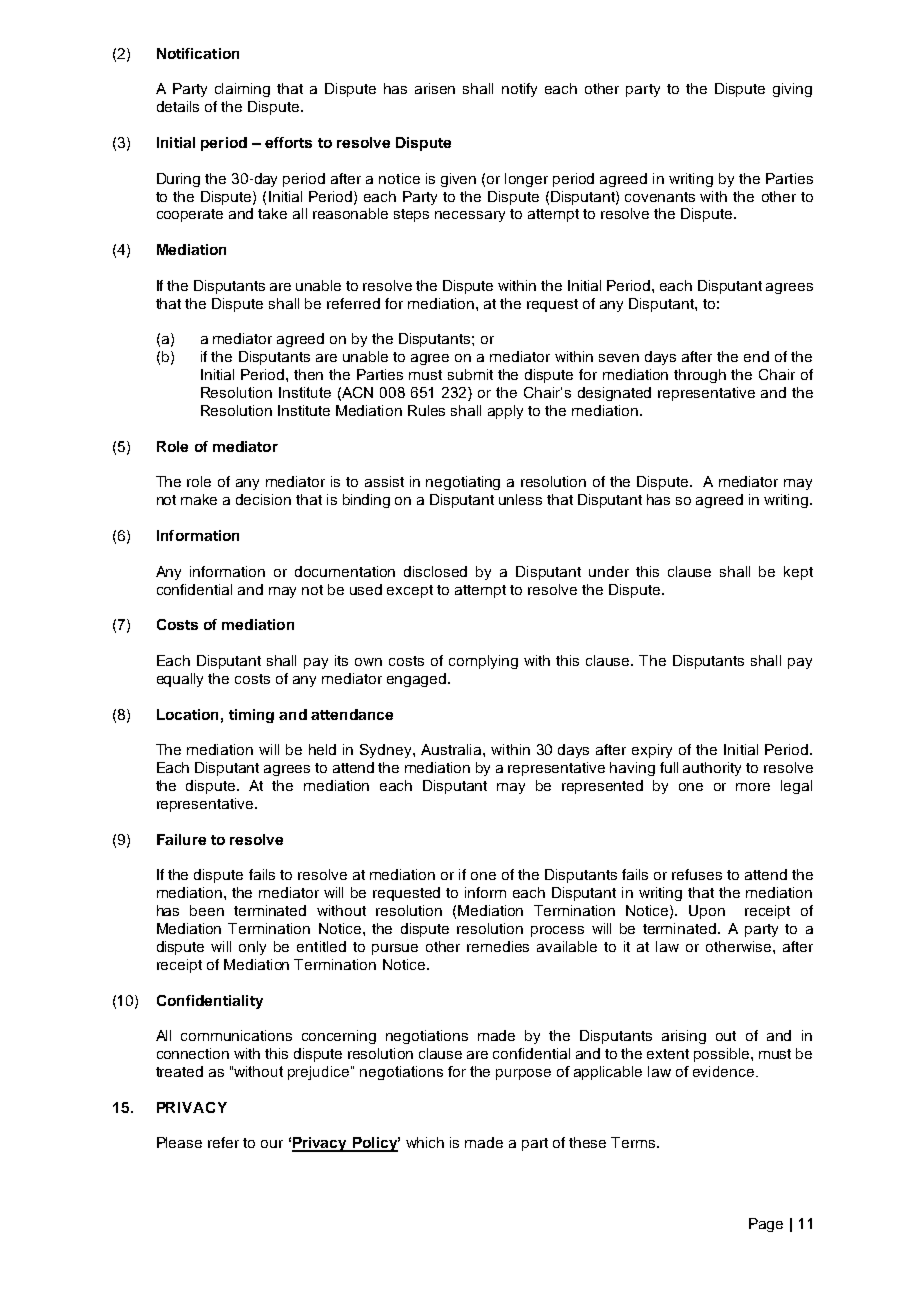 The height and width of the screenshot is (1308, 924). I want to click on our, so click(272, 1144).
